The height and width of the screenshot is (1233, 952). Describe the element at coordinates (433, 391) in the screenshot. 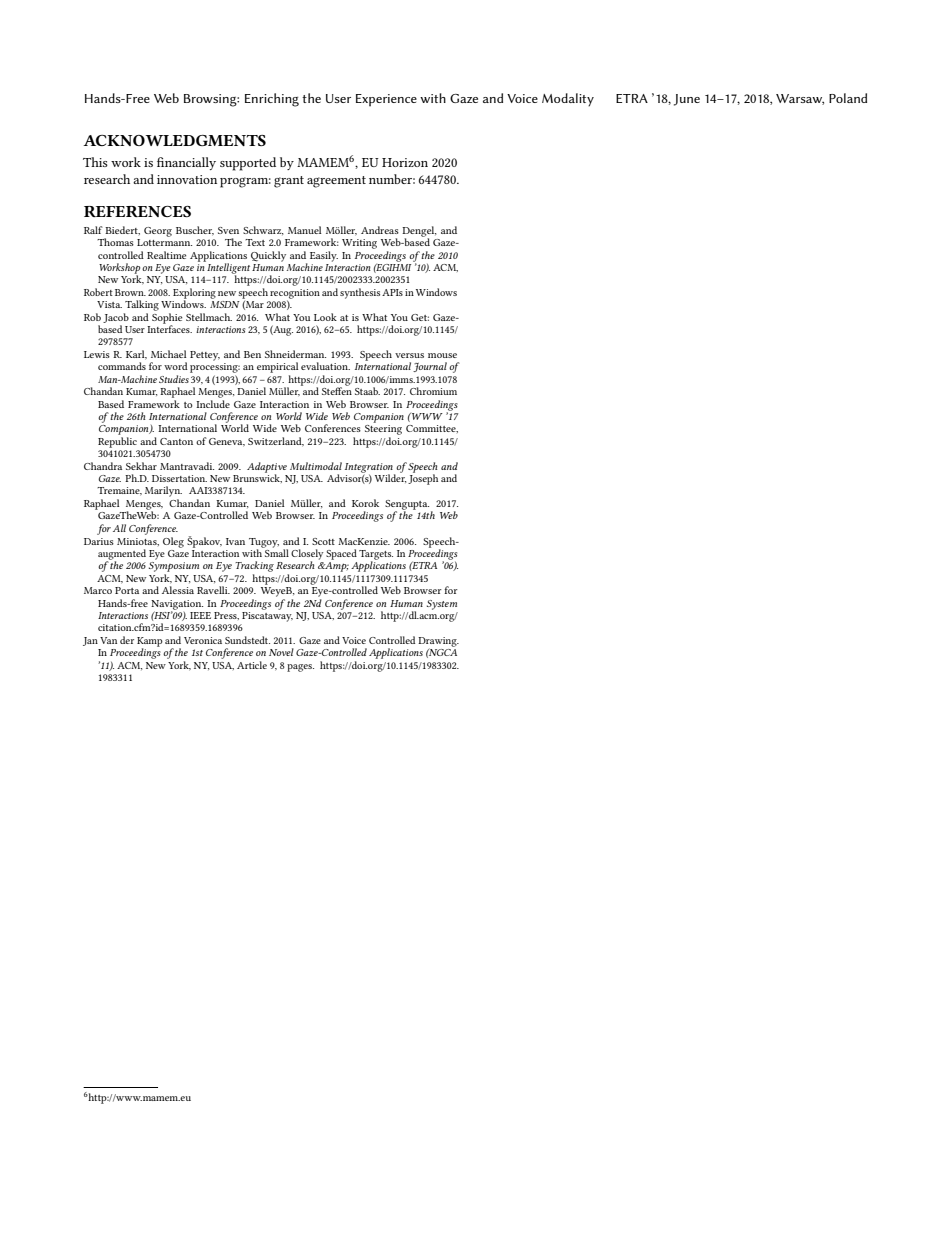

I see `Chromium` at that location.
